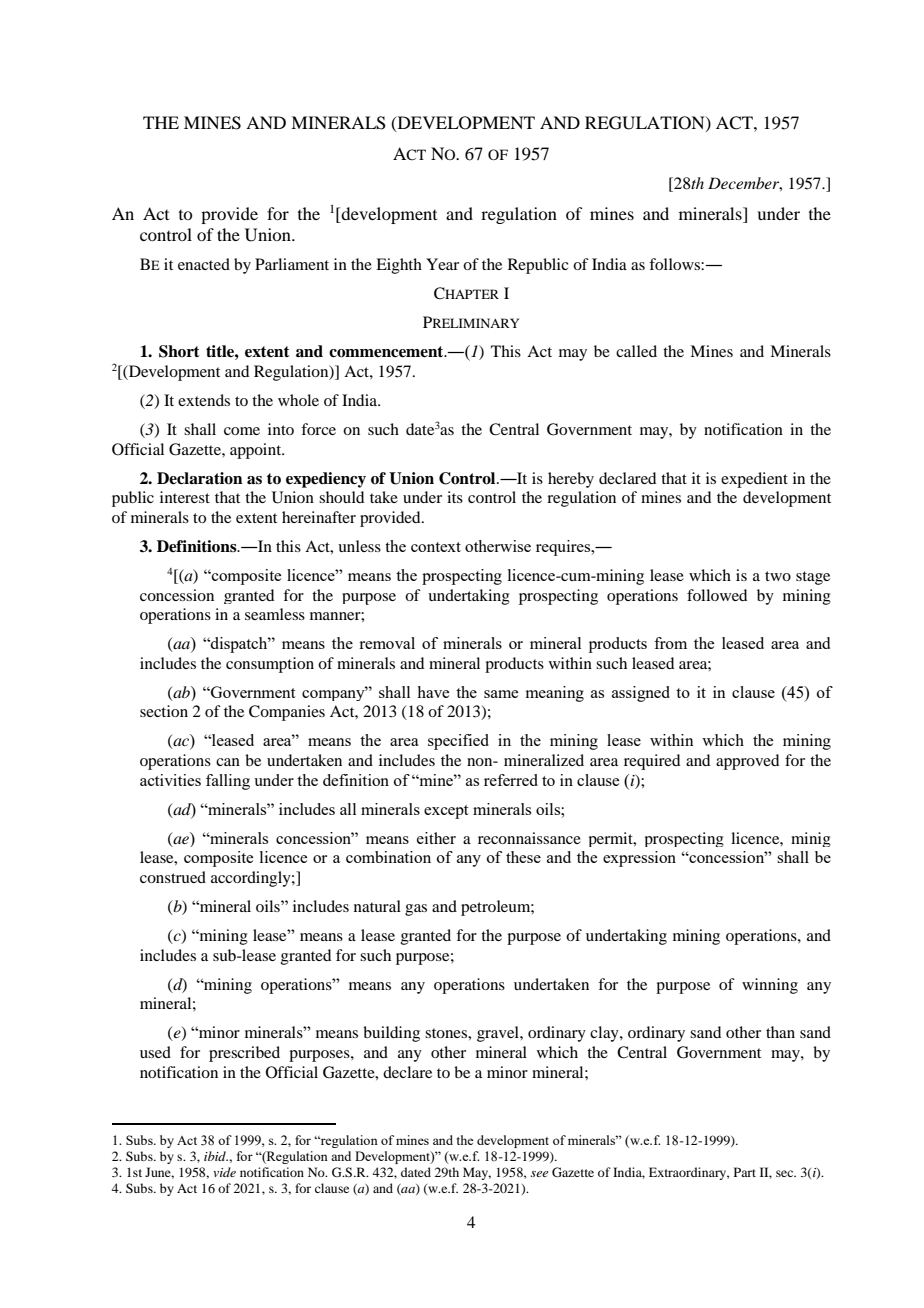 This screenshot has height=1308, width=924. I want to click on Part, so click(745, 1172).
